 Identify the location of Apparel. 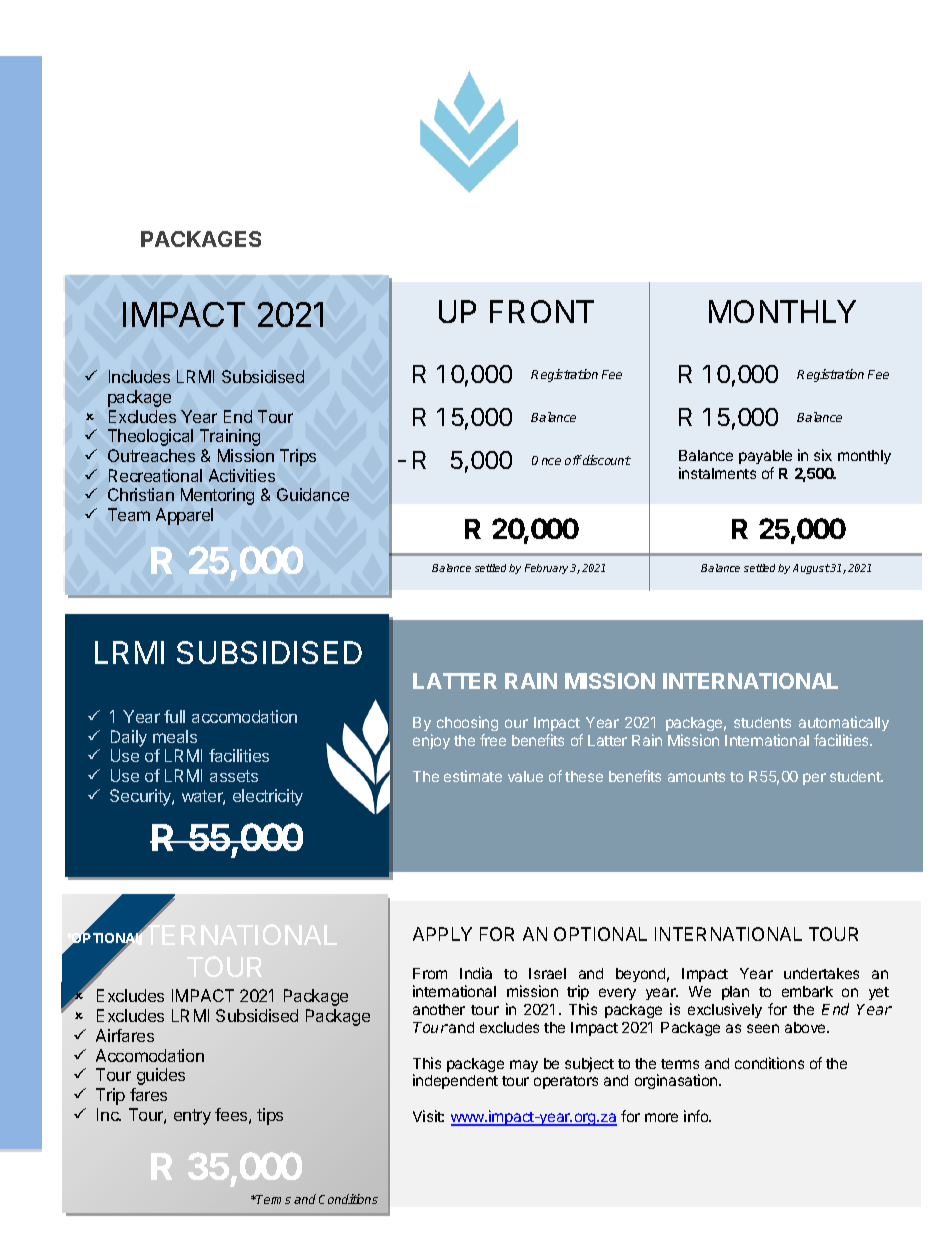
(184, 516).
